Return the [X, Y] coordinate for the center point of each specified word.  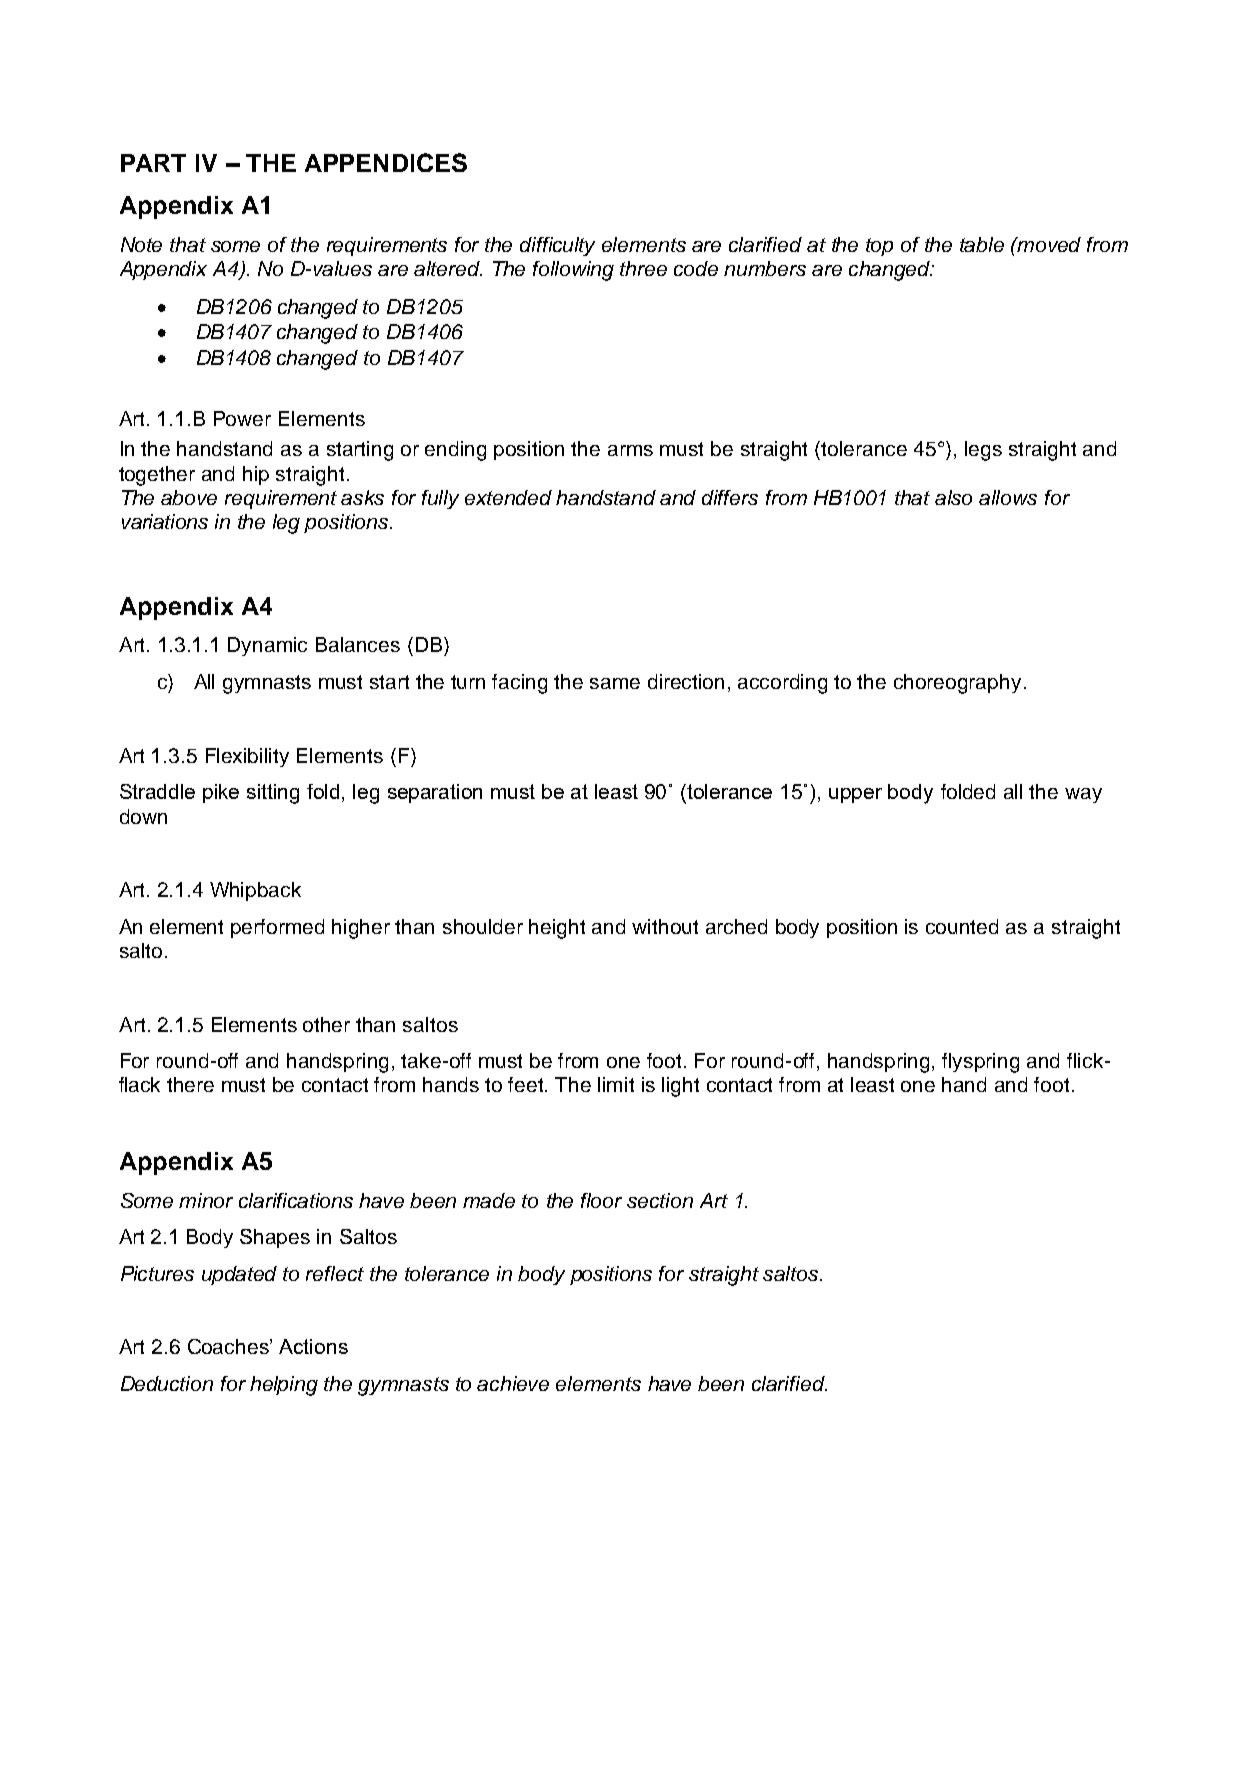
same [615, 683]
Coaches [229, 1346]
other [326, 1024]
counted [962, 926]
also [953, 497]
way [1083, 795]
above [189, 497]
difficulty [557, 246]
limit [616, 1084]
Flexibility [247, 757]
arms [630, 450]
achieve [513, 1383]
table [982, 244]
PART [153, 163]
